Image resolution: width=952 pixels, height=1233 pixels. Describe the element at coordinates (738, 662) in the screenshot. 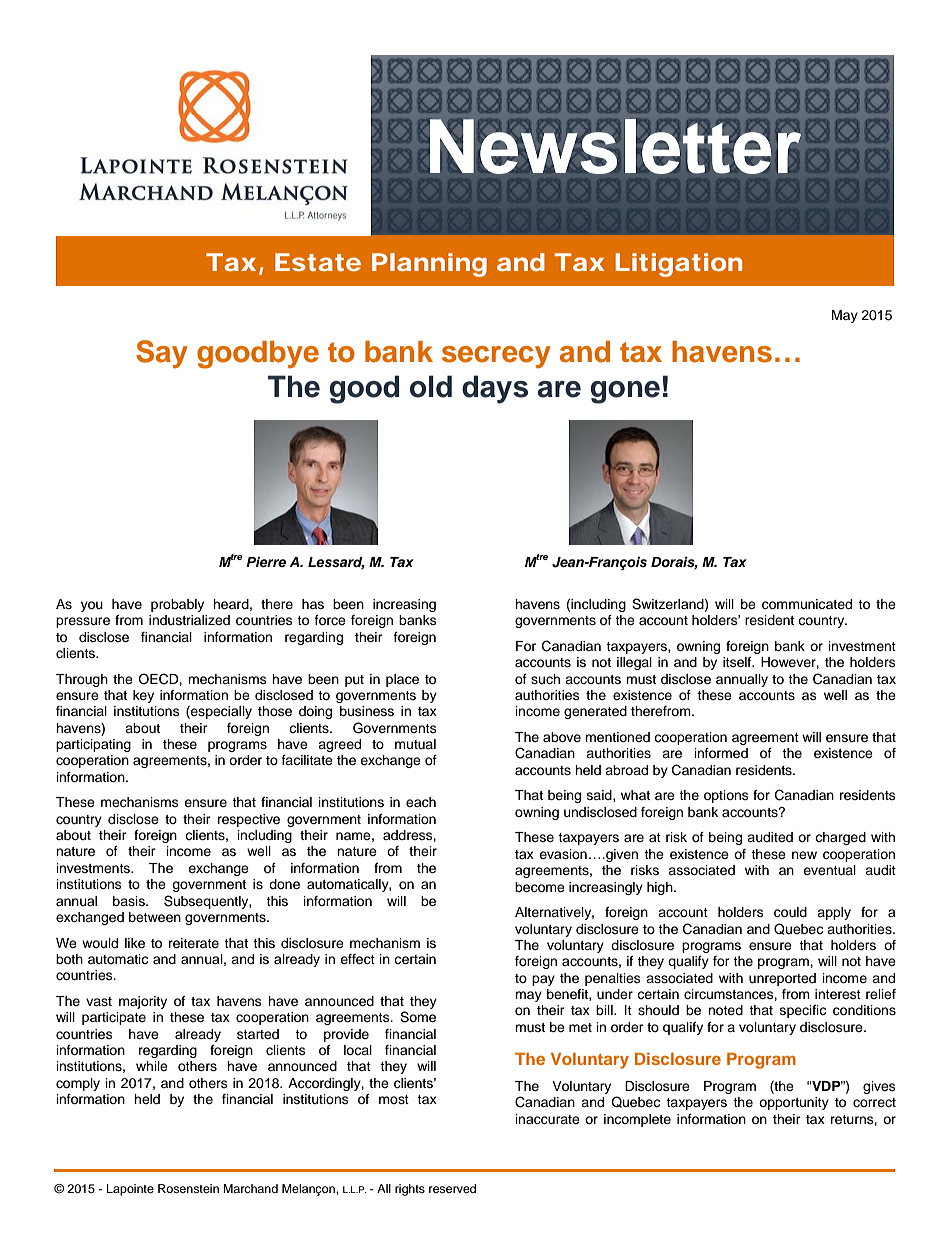

I see `itself` at that location.
